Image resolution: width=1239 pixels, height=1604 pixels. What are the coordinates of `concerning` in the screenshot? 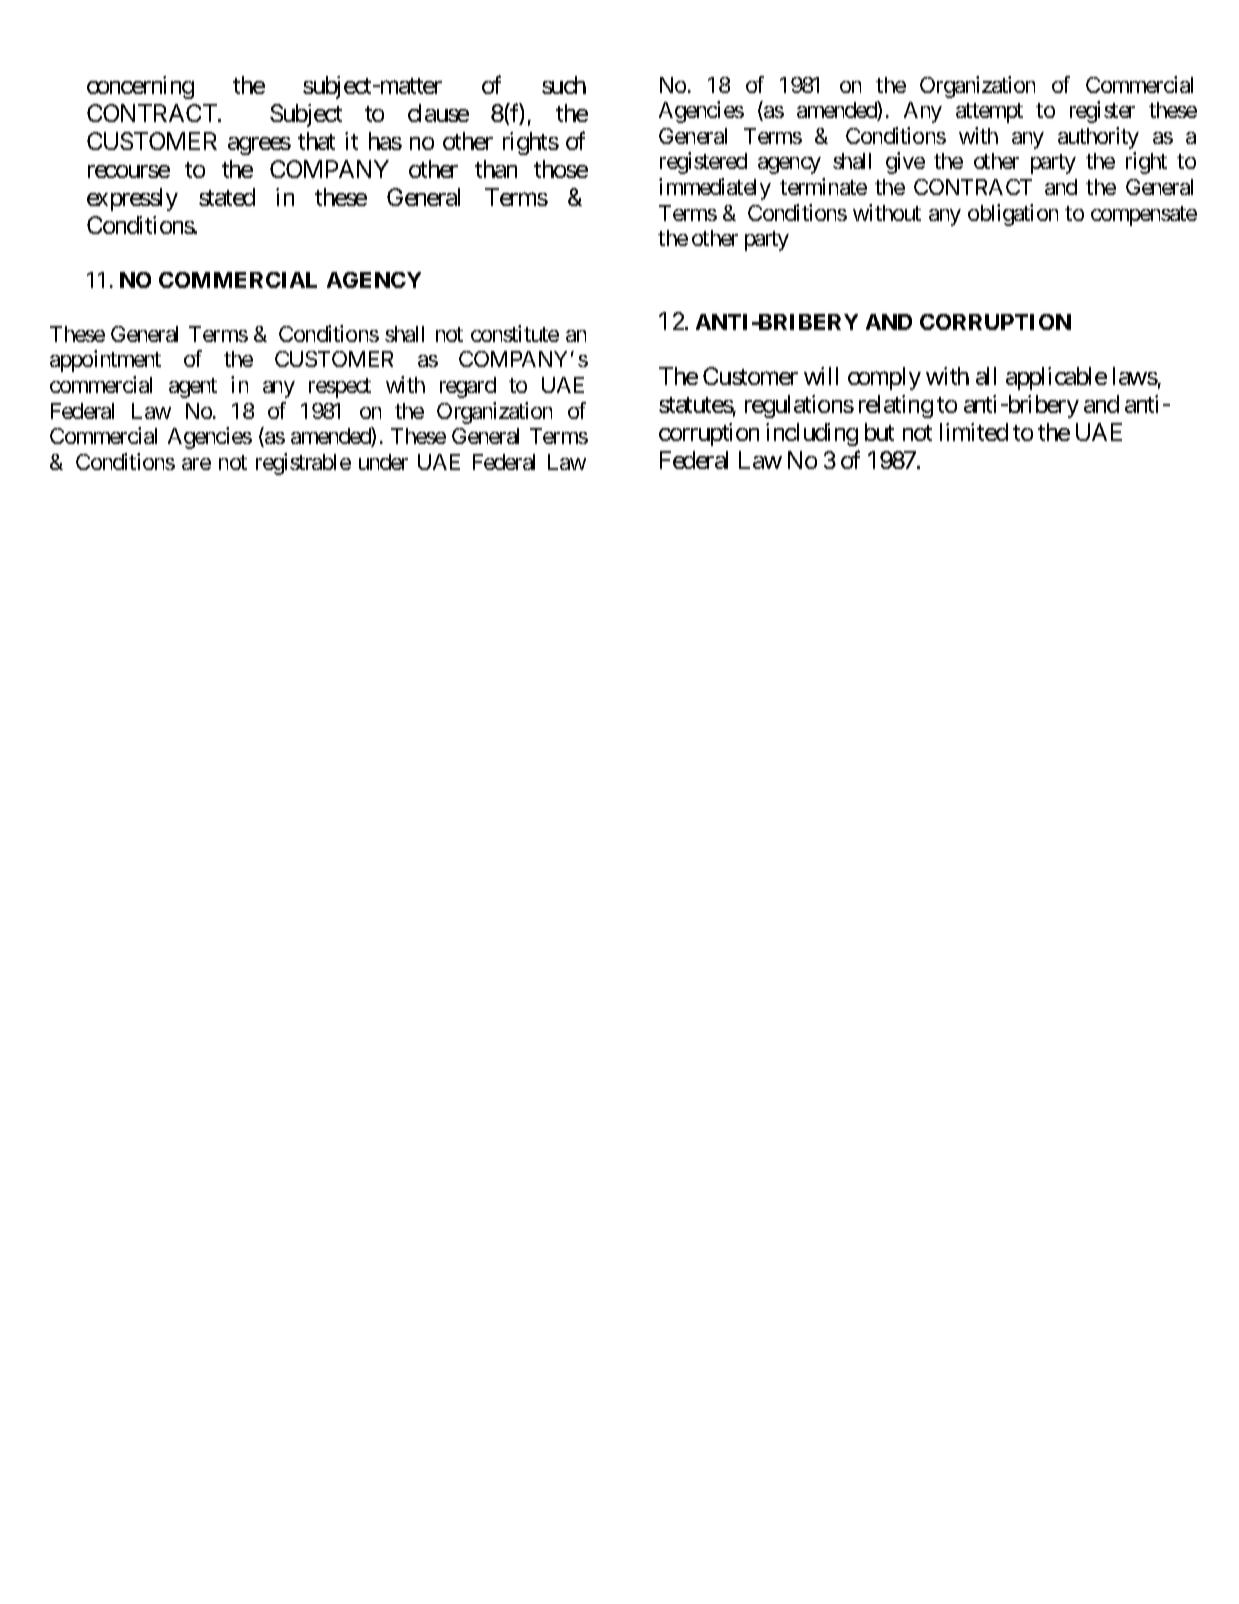 It's located at (140, 87).
